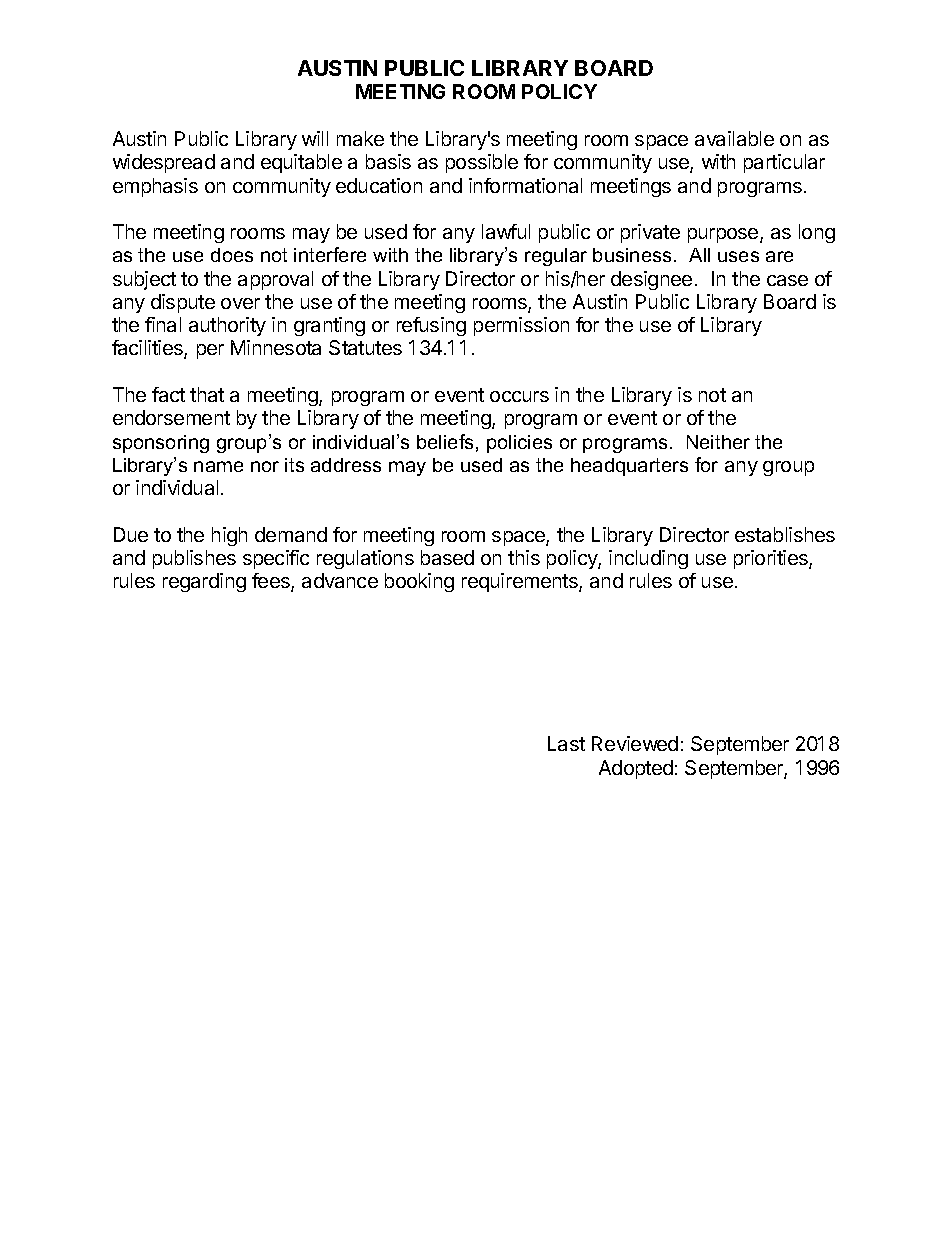  What do you see at coordinates (445, 441) in the image?
I see `beliefs` at bounding box center [445, 441].
